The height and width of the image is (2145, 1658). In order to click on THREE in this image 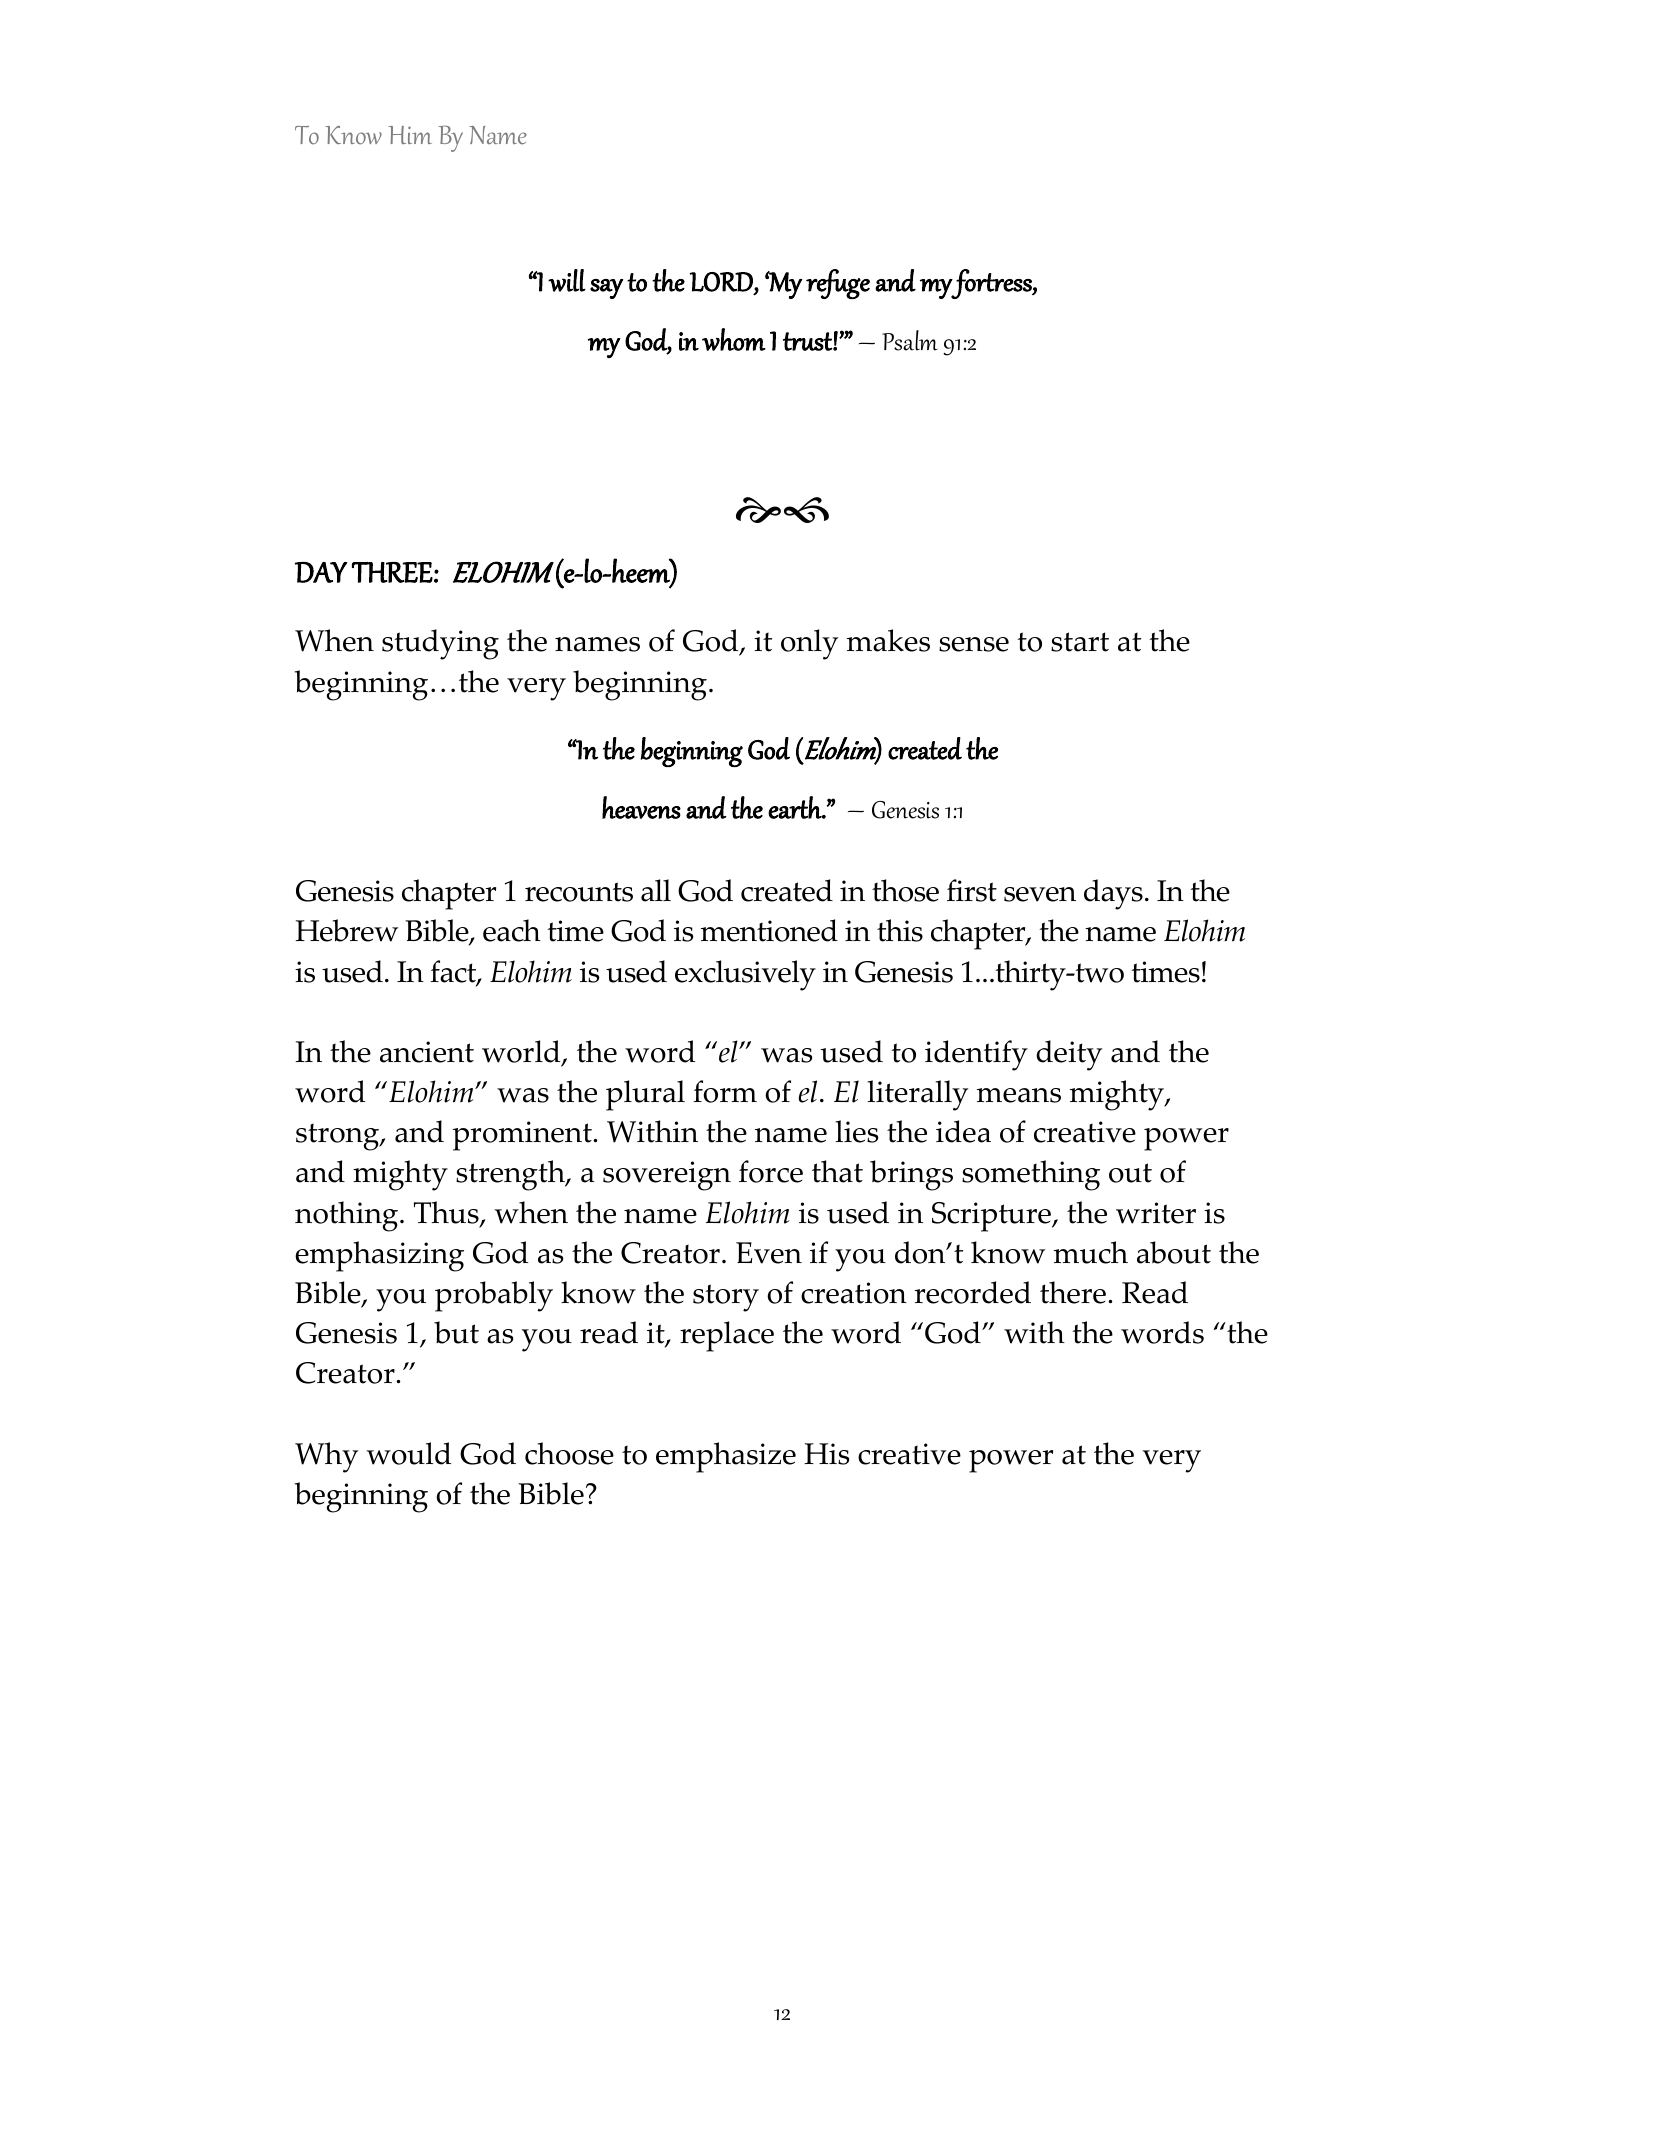, I will do `click(392, 572)`.
